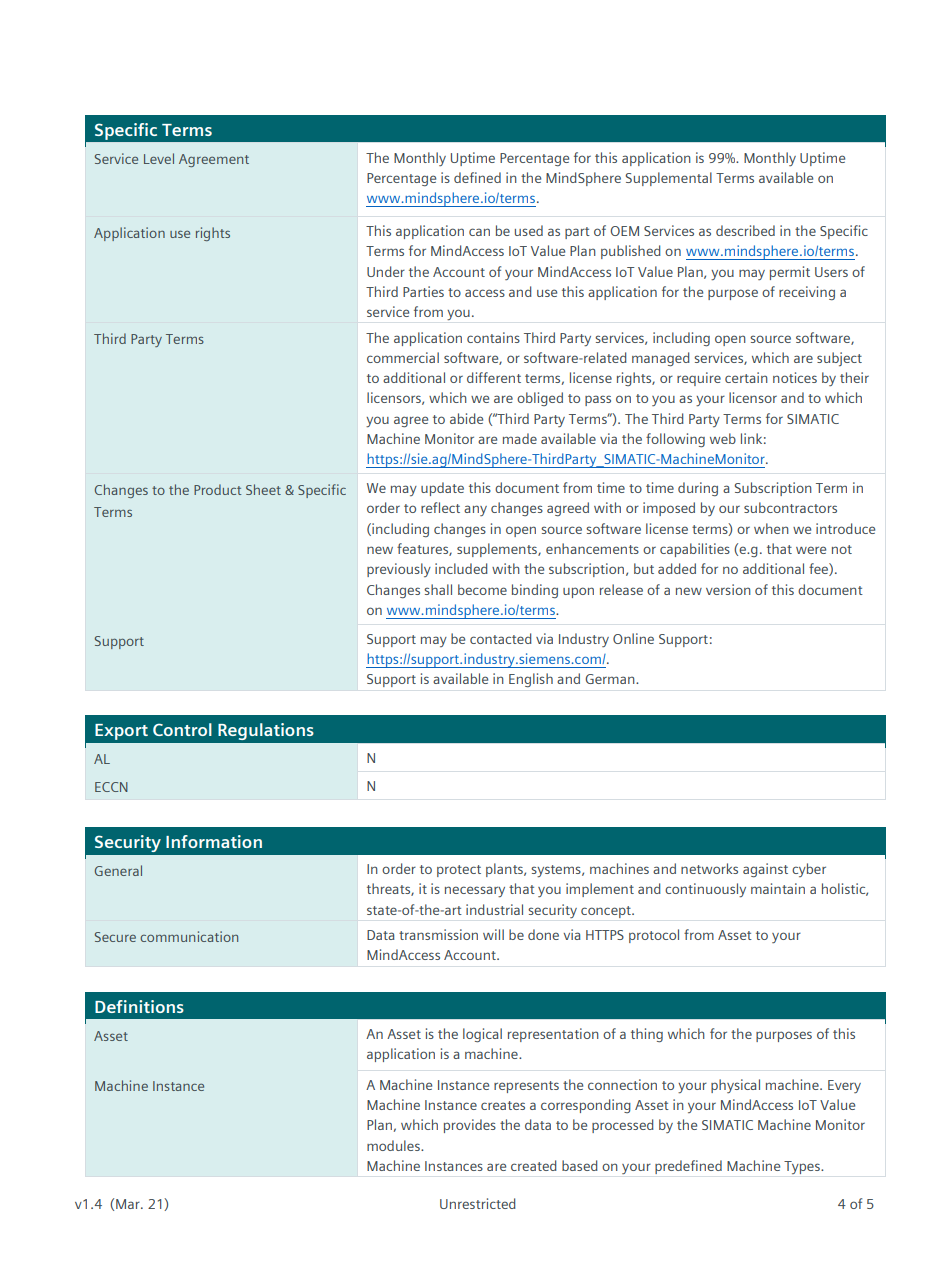 This page has width=952, height=1271. I want to click on English, so click(531, 680).
